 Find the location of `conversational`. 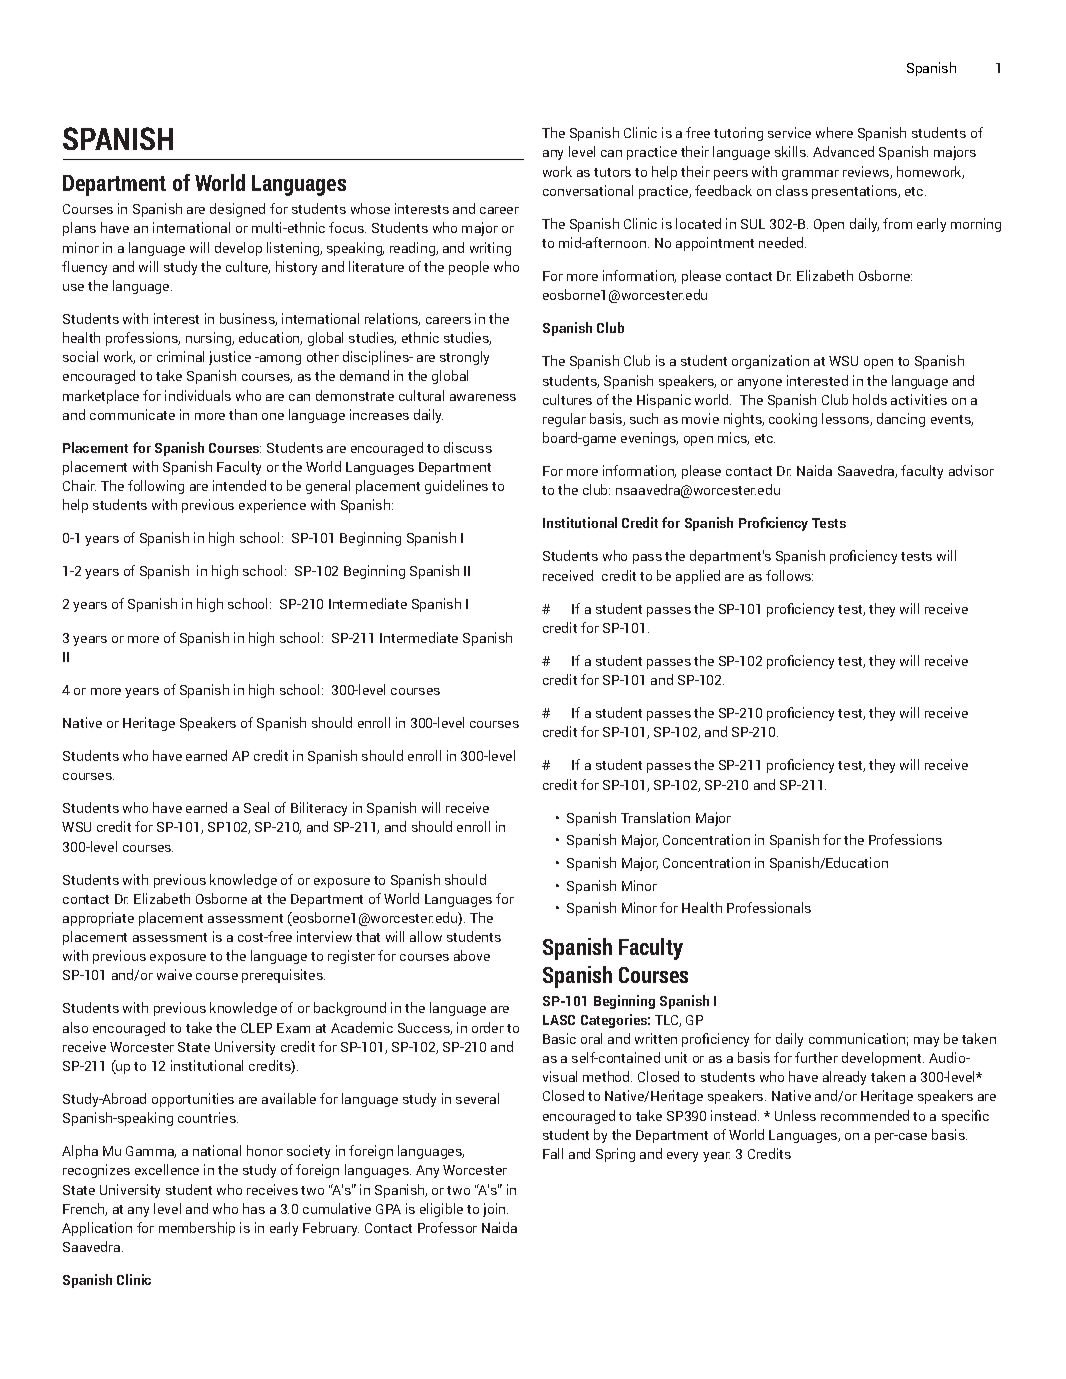

conversational is located at coordinates (588, 190).
